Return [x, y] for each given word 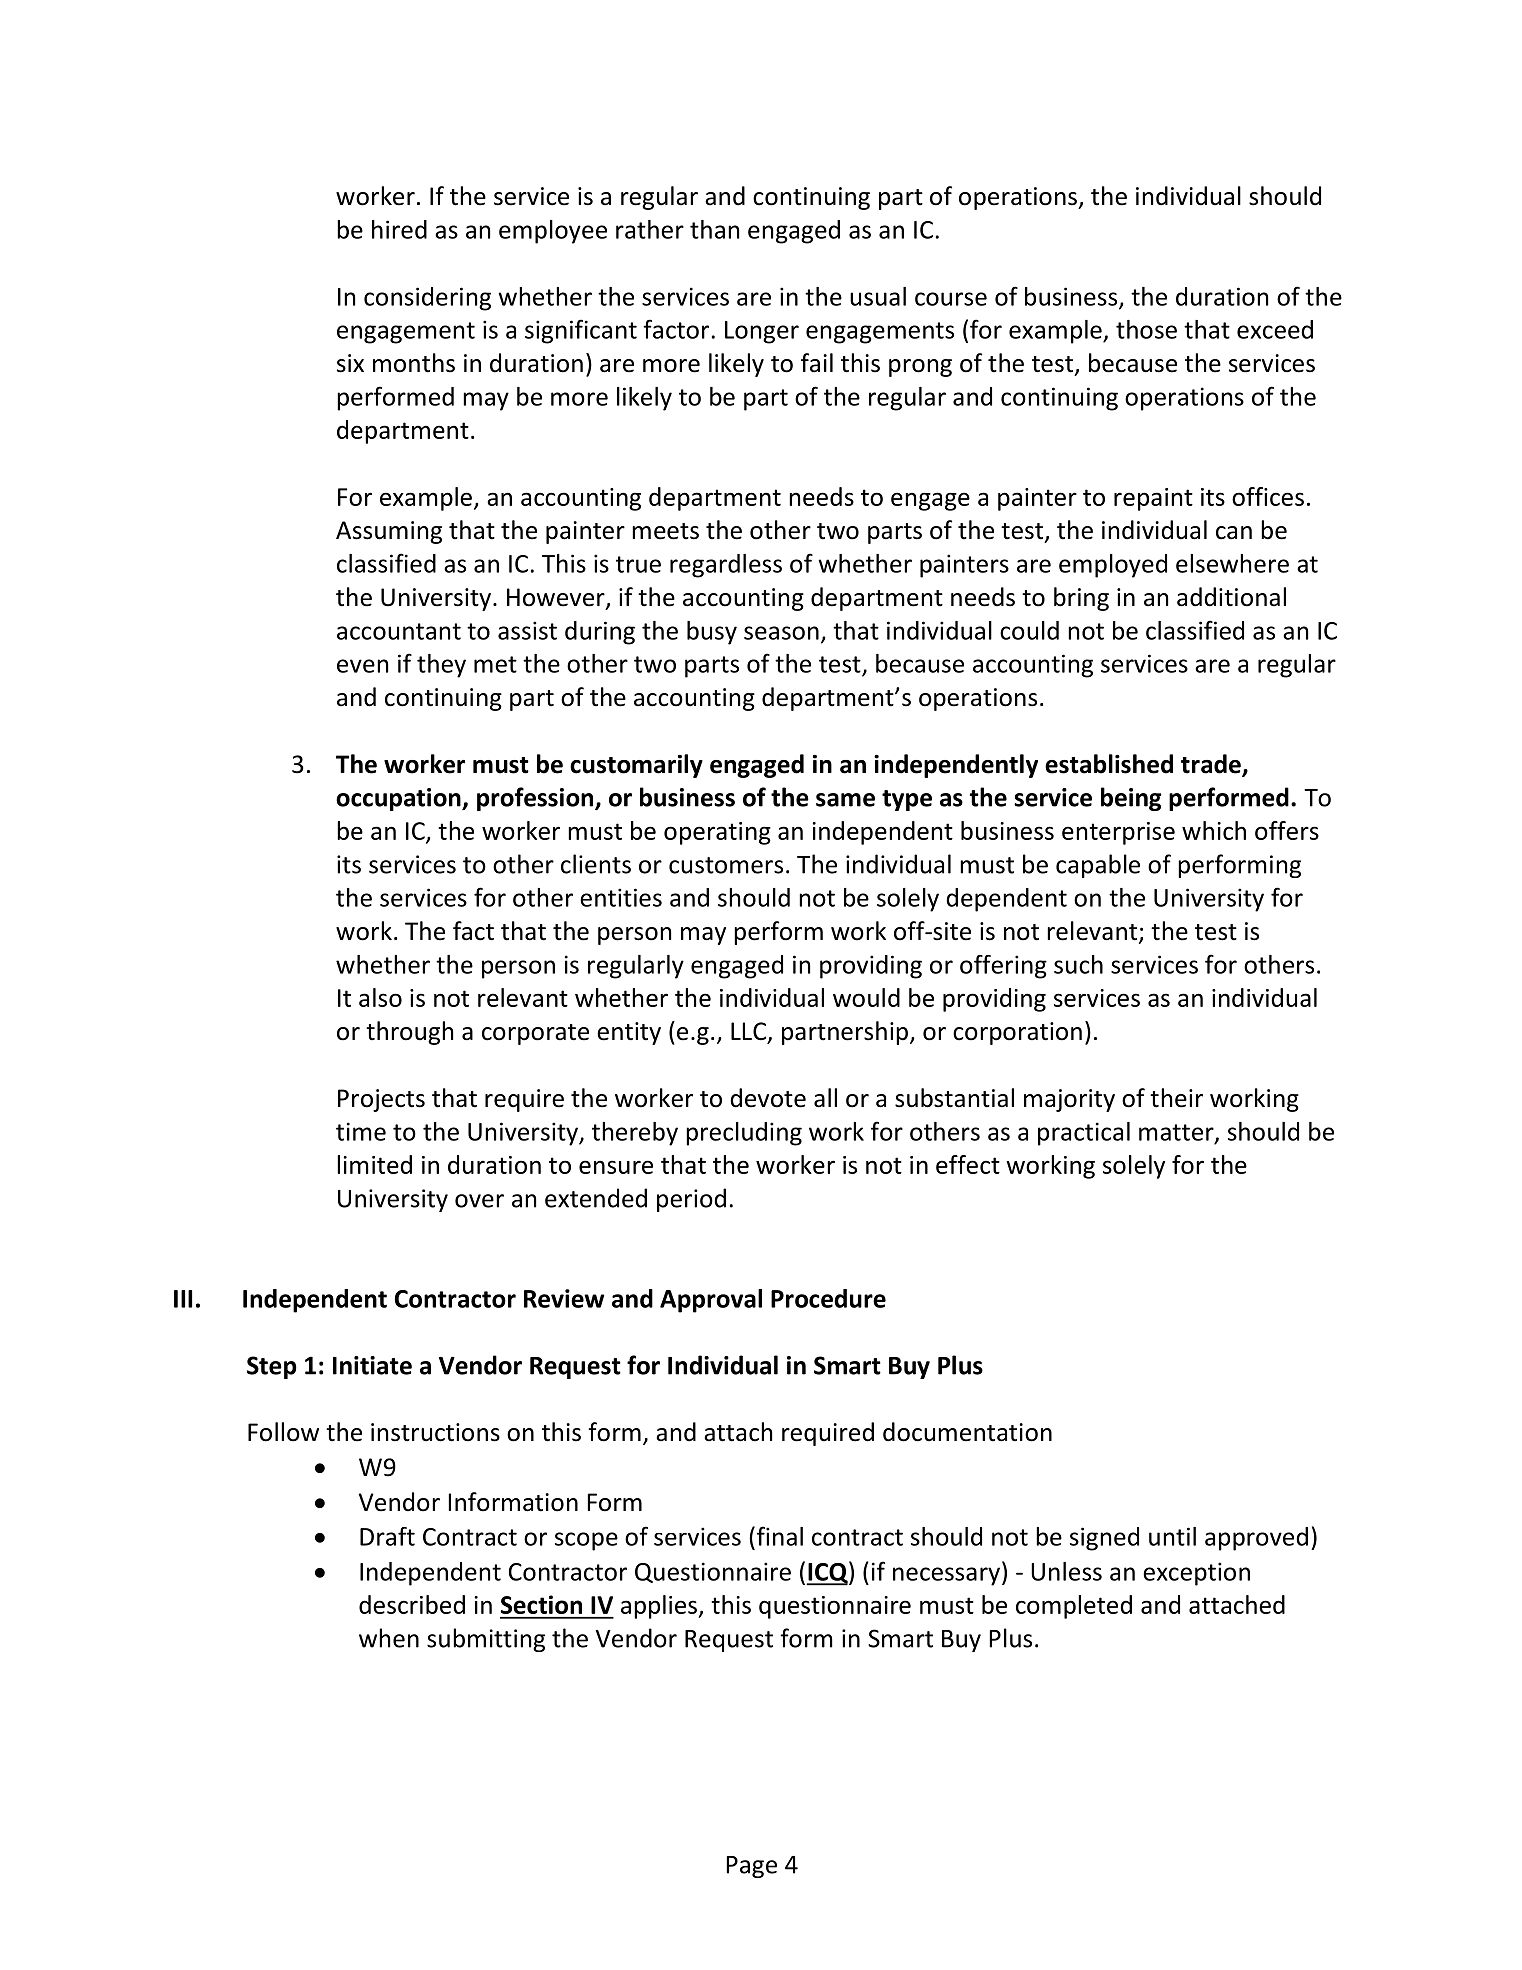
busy [712, 633]
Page [752, 1867]
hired [399, 229]
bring [1081, 599]
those [1146, 329]
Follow [283, 1432]
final [778, 1536]
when [389, 1638]
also [380, 997]
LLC [750, 1032]
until [1172, 1536]
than [714, 229]
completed [1074, 1607]
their [1176, 1098]
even [362, 666]
